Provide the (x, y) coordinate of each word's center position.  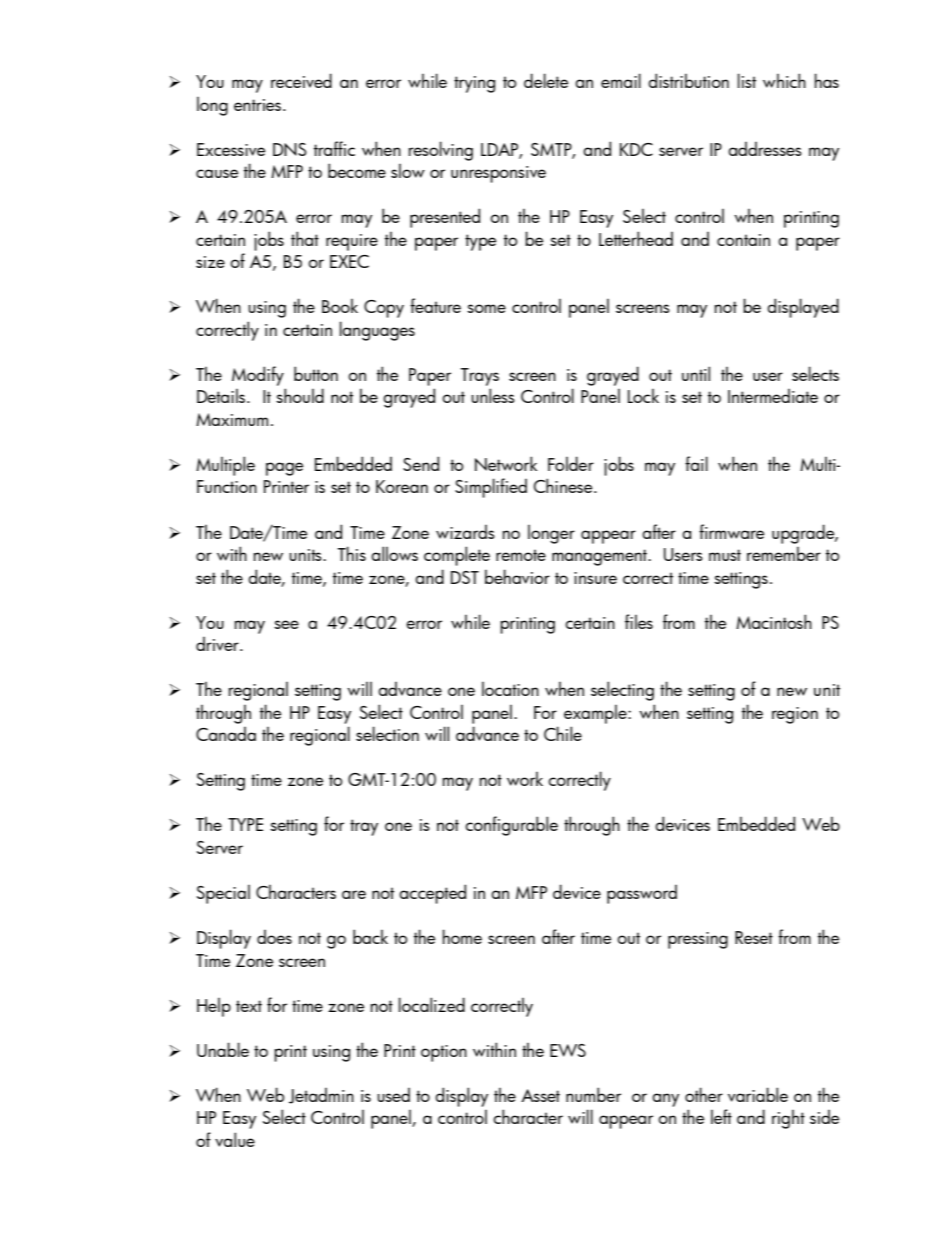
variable (758, 1094)
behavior (517, 576)
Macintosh (774, 621)
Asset (540, 1095)
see (286, 624)
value (235, 1139)
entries (259, 105)
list (747, 80)
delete (546, 80)
